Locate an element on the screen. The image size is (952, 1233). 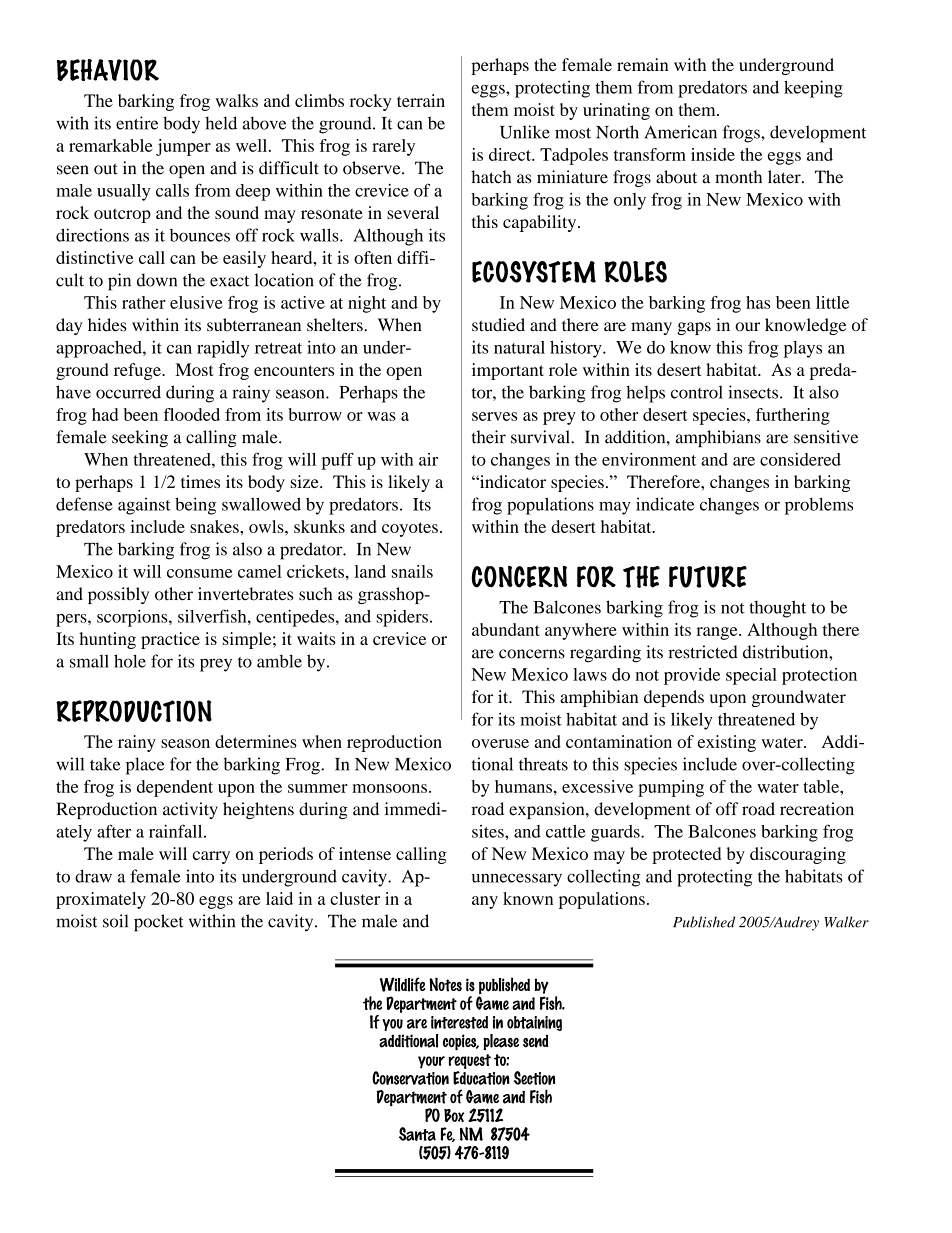
Box is located at coordinates (454, 1115).
